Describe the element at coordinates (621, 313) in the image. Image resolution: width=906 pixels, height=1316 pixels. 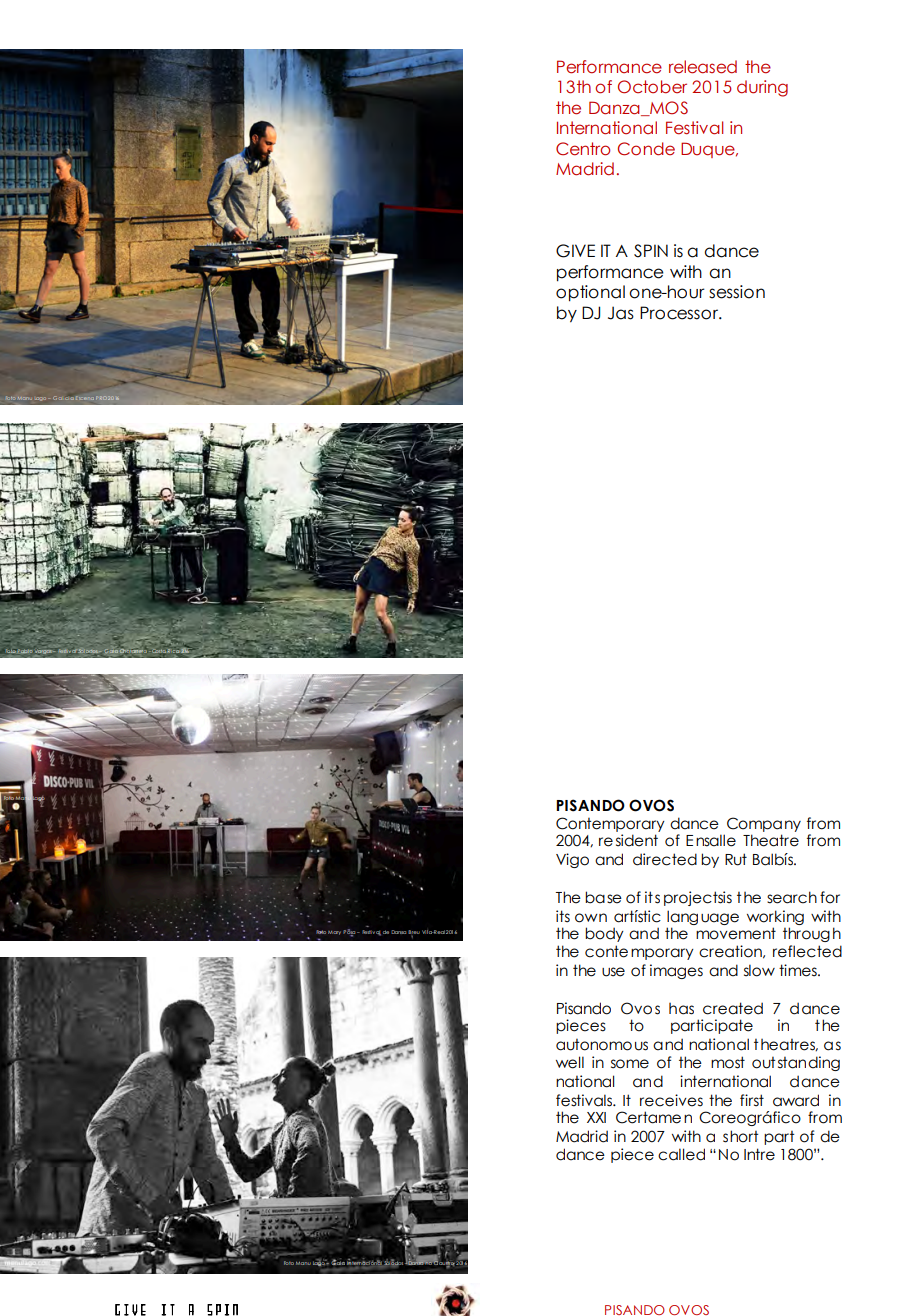
I see `Jas` at that location.
